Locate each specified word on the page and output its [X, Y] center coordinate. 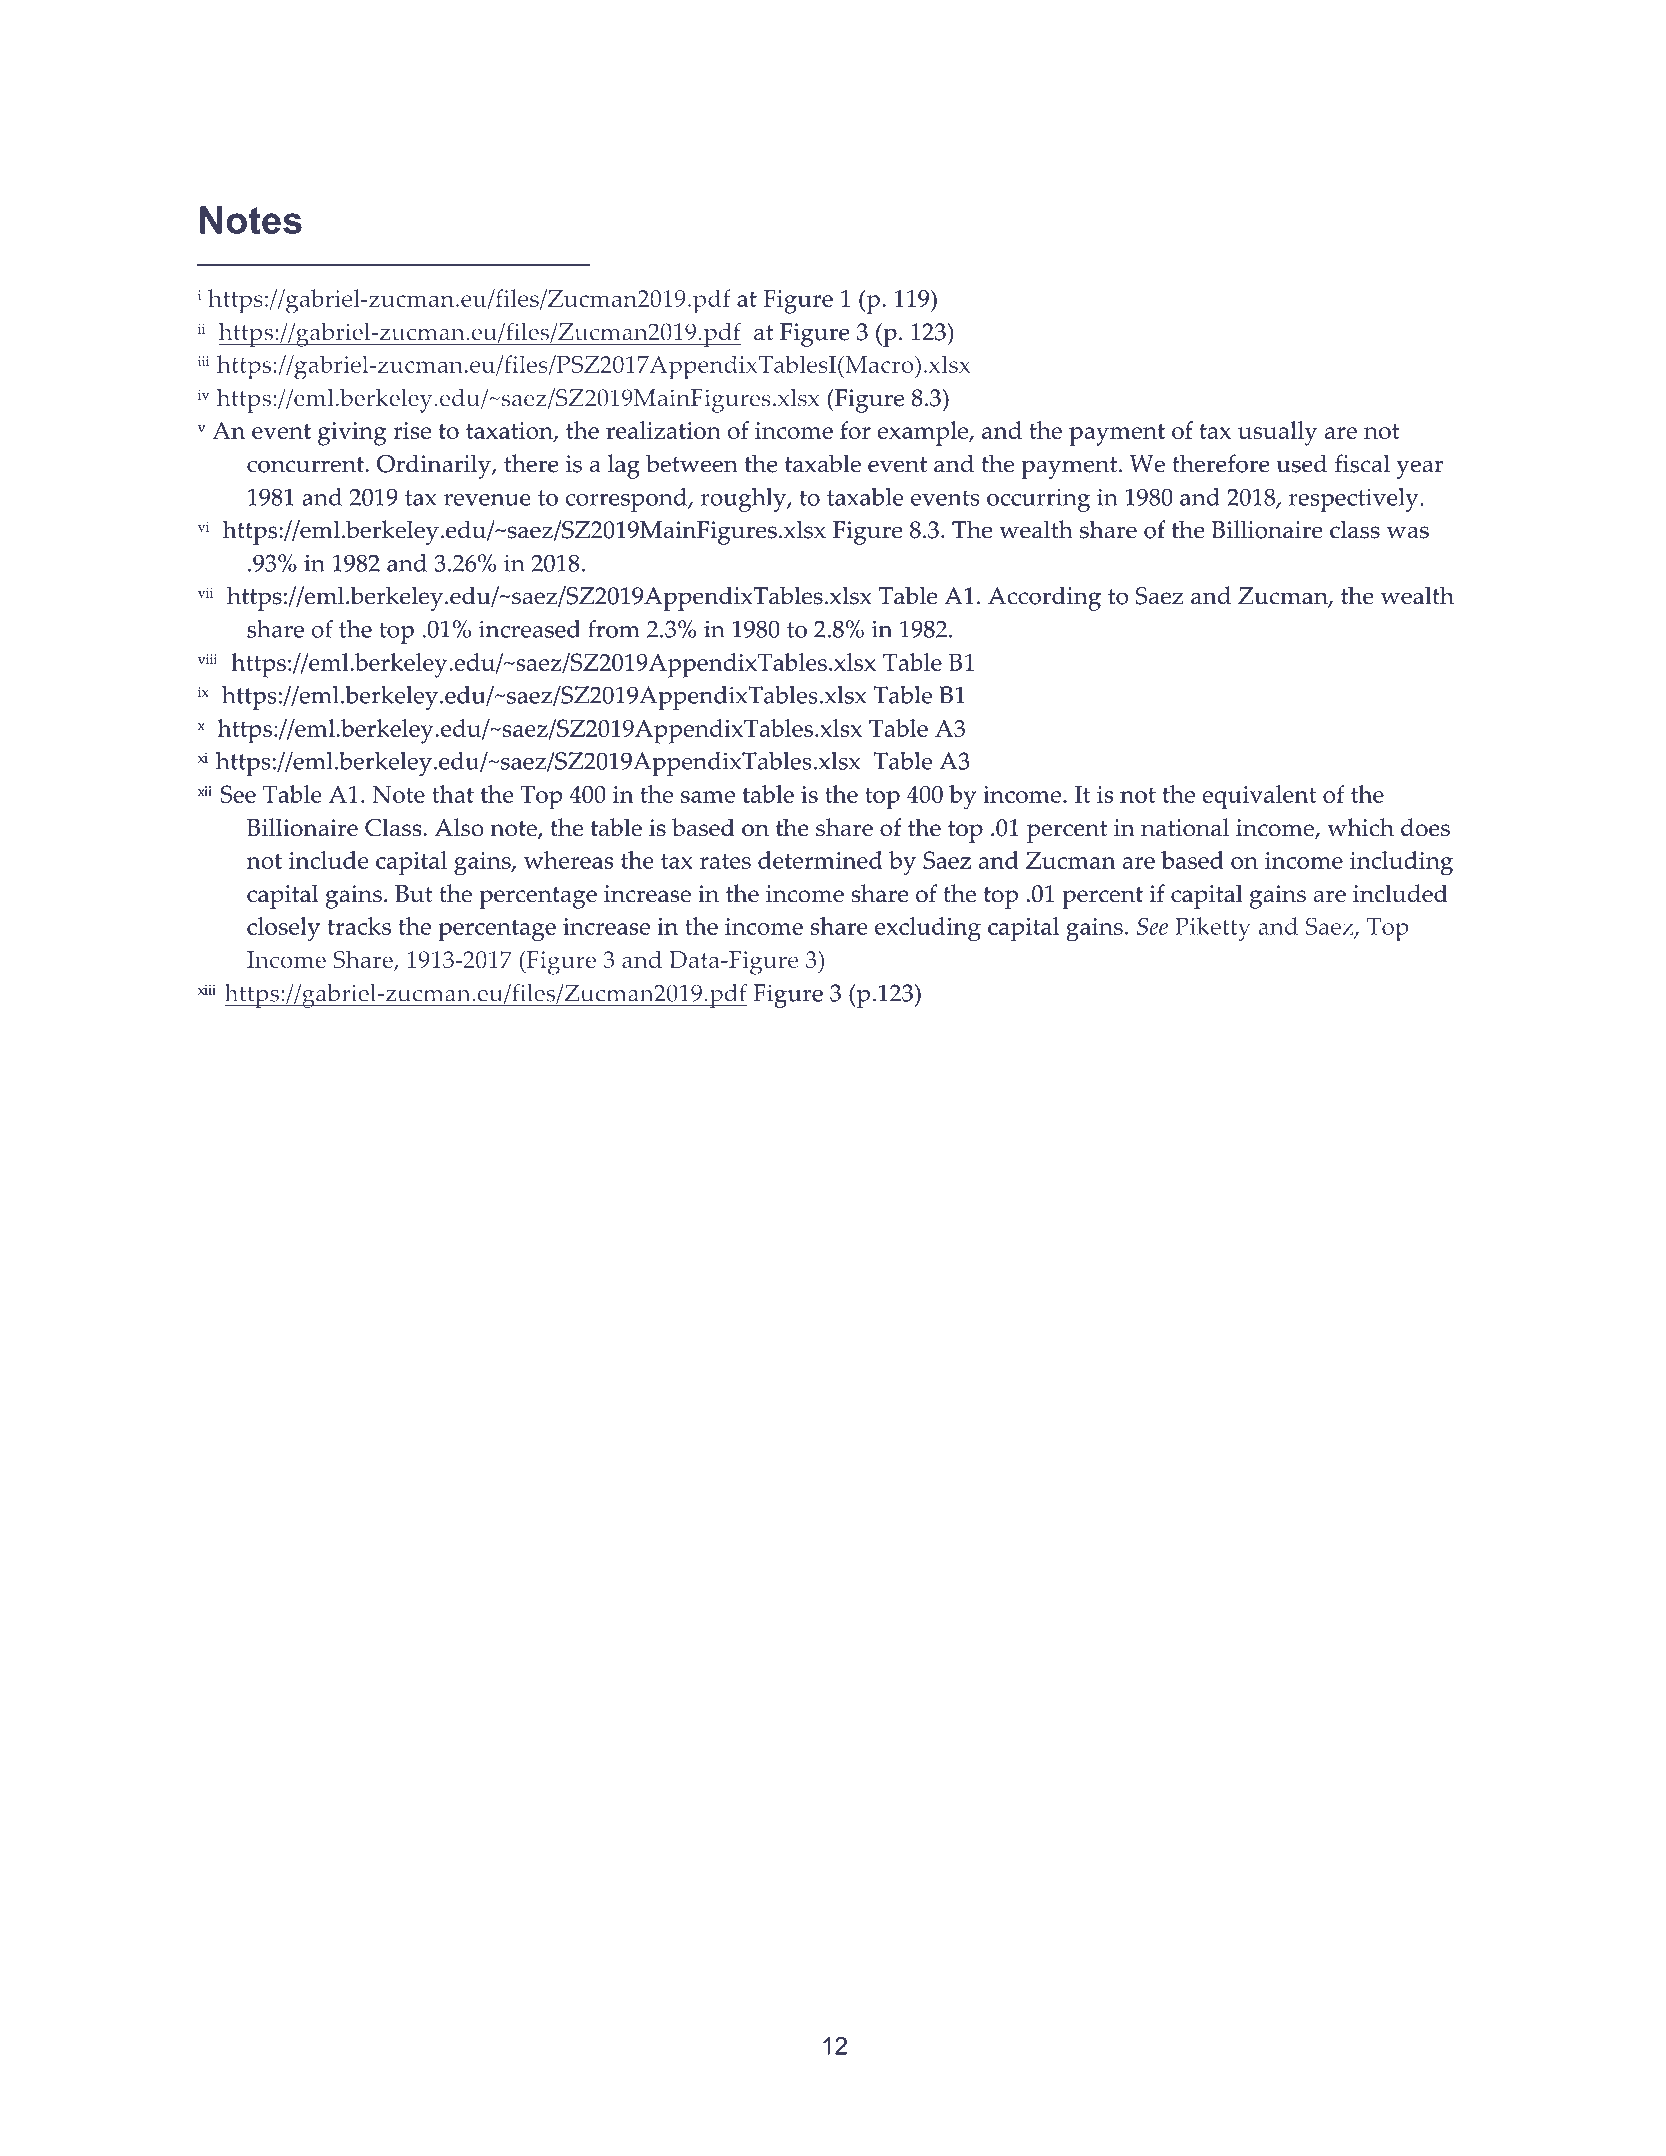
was [1408, 532]
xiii [207, 990]
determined [820, 860]
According [1044, 598]
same [708, 797]
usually [1277, 433]
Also [459, 827]
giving [352, 434]
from [614, 629]
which [1360, 827]
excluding [928, 929]
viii [207, 659]
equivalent [1259, 797]
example [924, 433]
